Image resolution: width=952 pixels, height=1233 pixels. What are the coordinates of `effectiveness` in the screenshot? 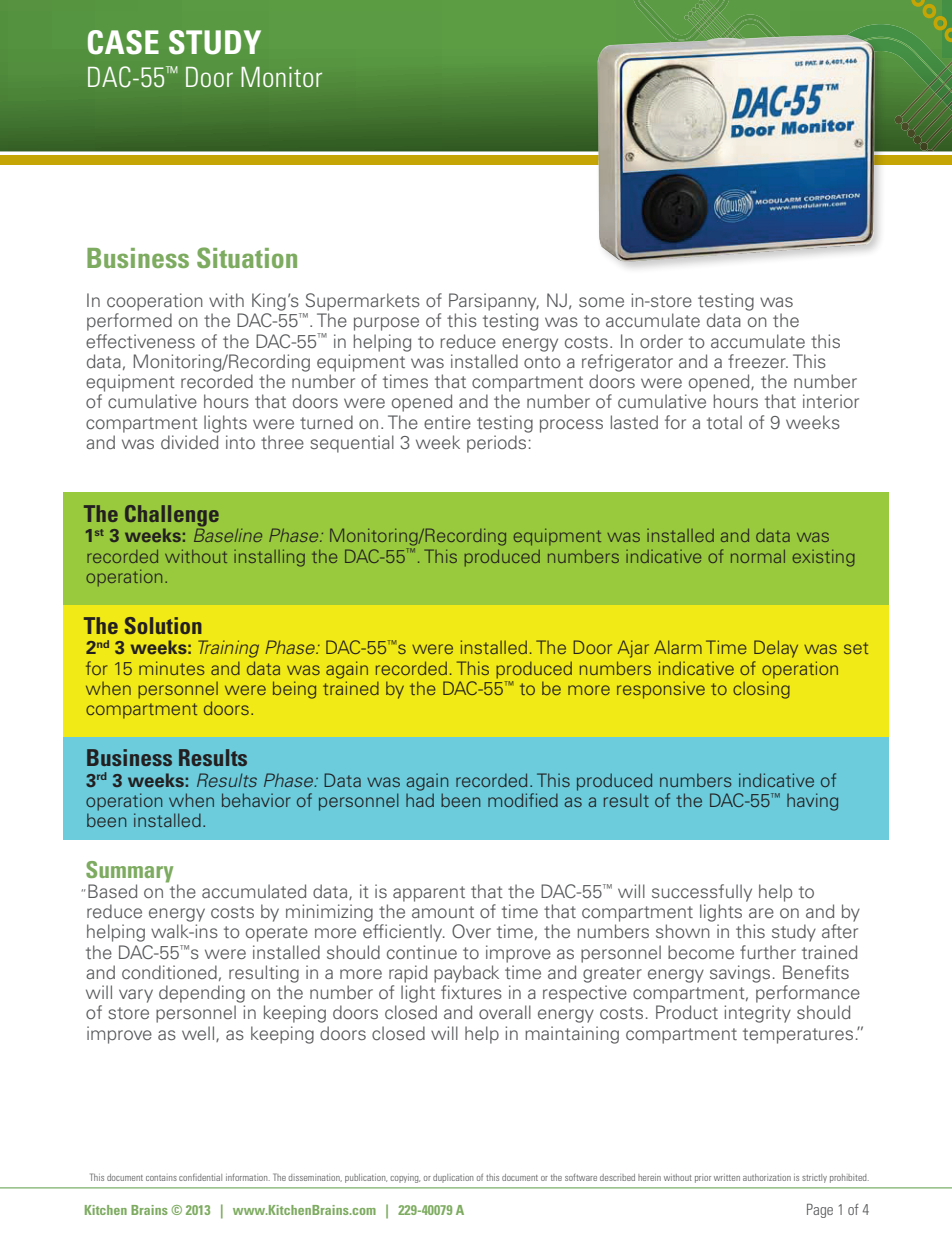 It's located at (140, 341).
